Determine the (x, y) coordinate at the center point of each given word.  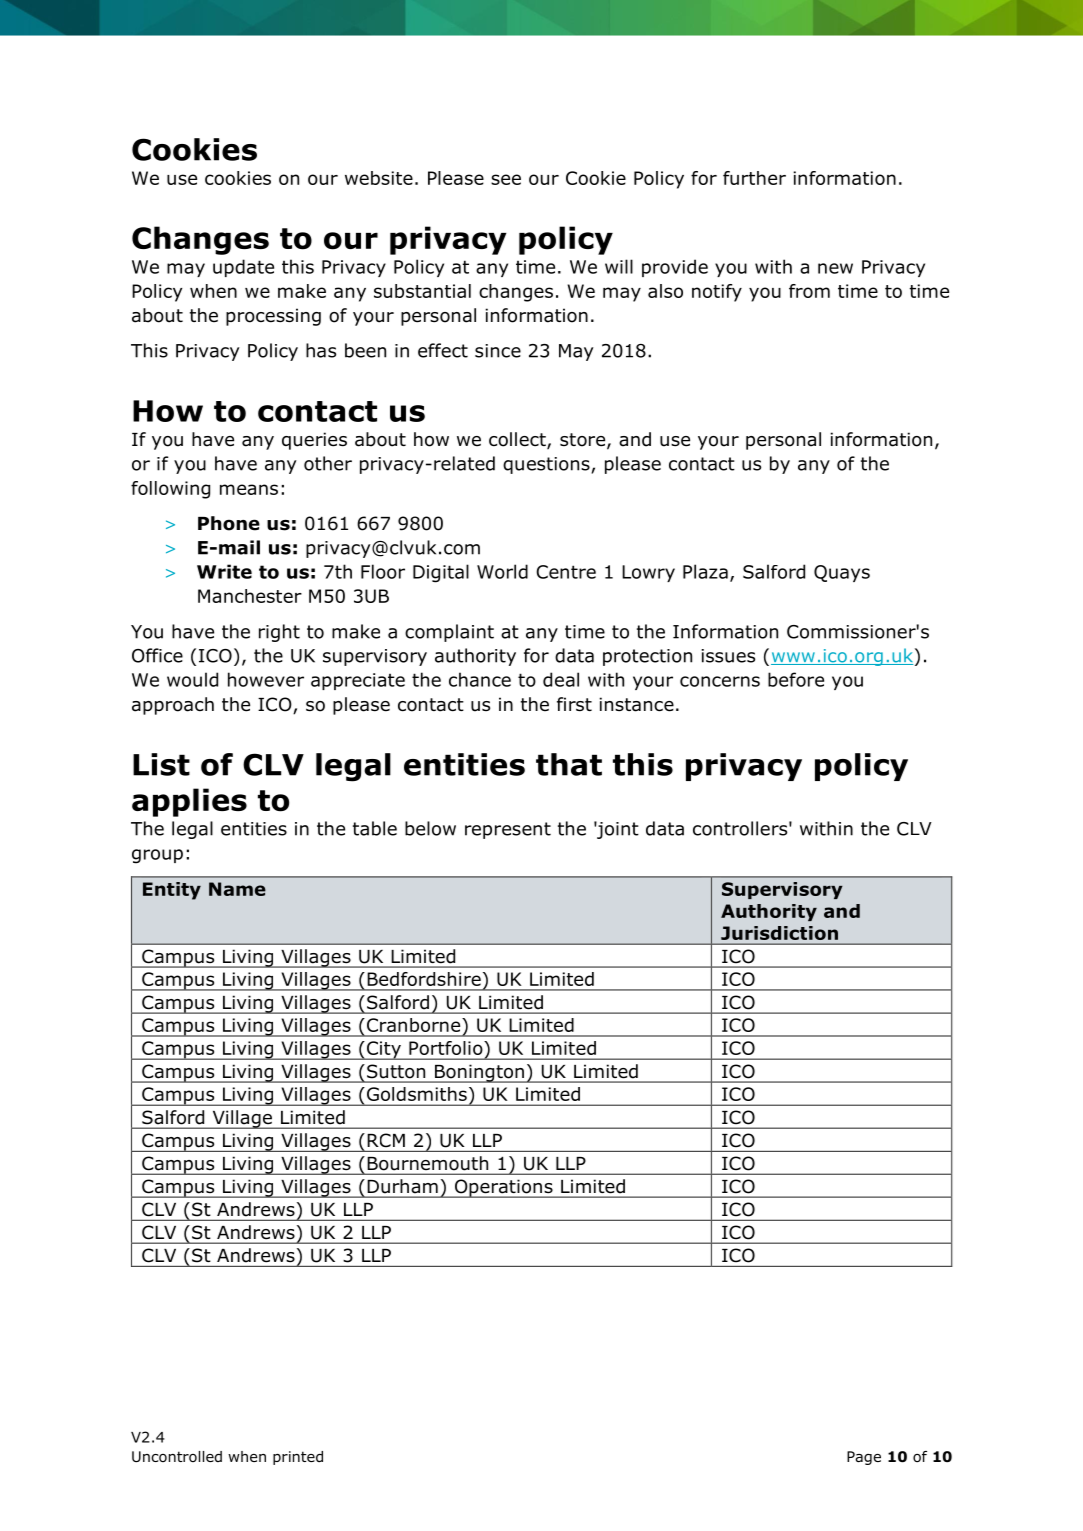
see (506, 179)
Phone (229, 523)
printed (298, 1458)
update (243, 268)
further (754, 178)
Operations (503, 1188)
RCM (386, 1140)
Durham (403, 1186)
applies (189, 802)
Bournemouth (428, 1163)
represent (508, 830)
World (502, 571)
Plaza (705, 571)
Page (864, 1458)
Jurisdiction (779, 933)
